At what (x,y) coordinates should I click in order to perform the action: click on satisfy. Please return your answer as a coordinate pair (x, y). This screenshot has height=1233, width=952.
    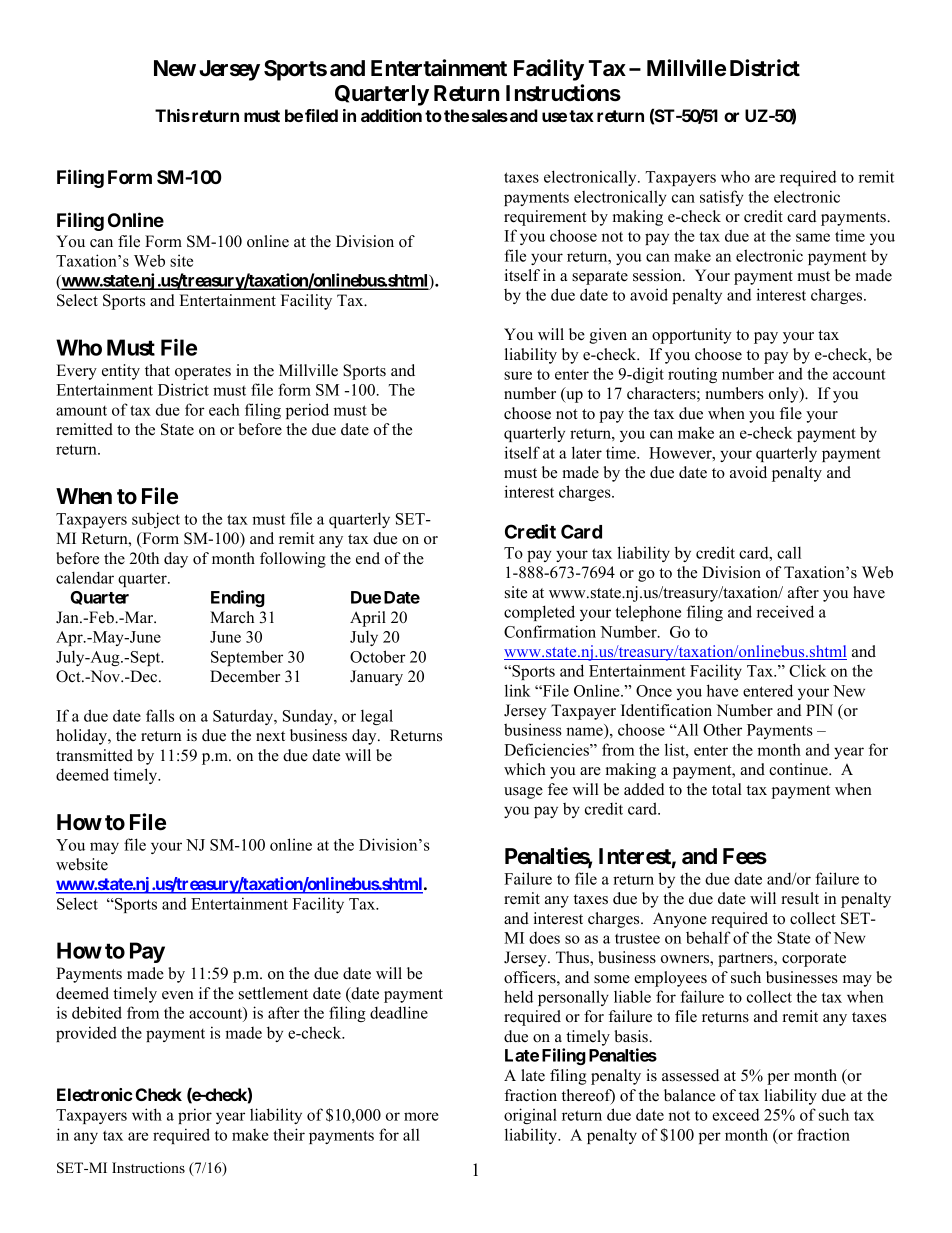
    Looking at the image, I should click on (721, 198).
